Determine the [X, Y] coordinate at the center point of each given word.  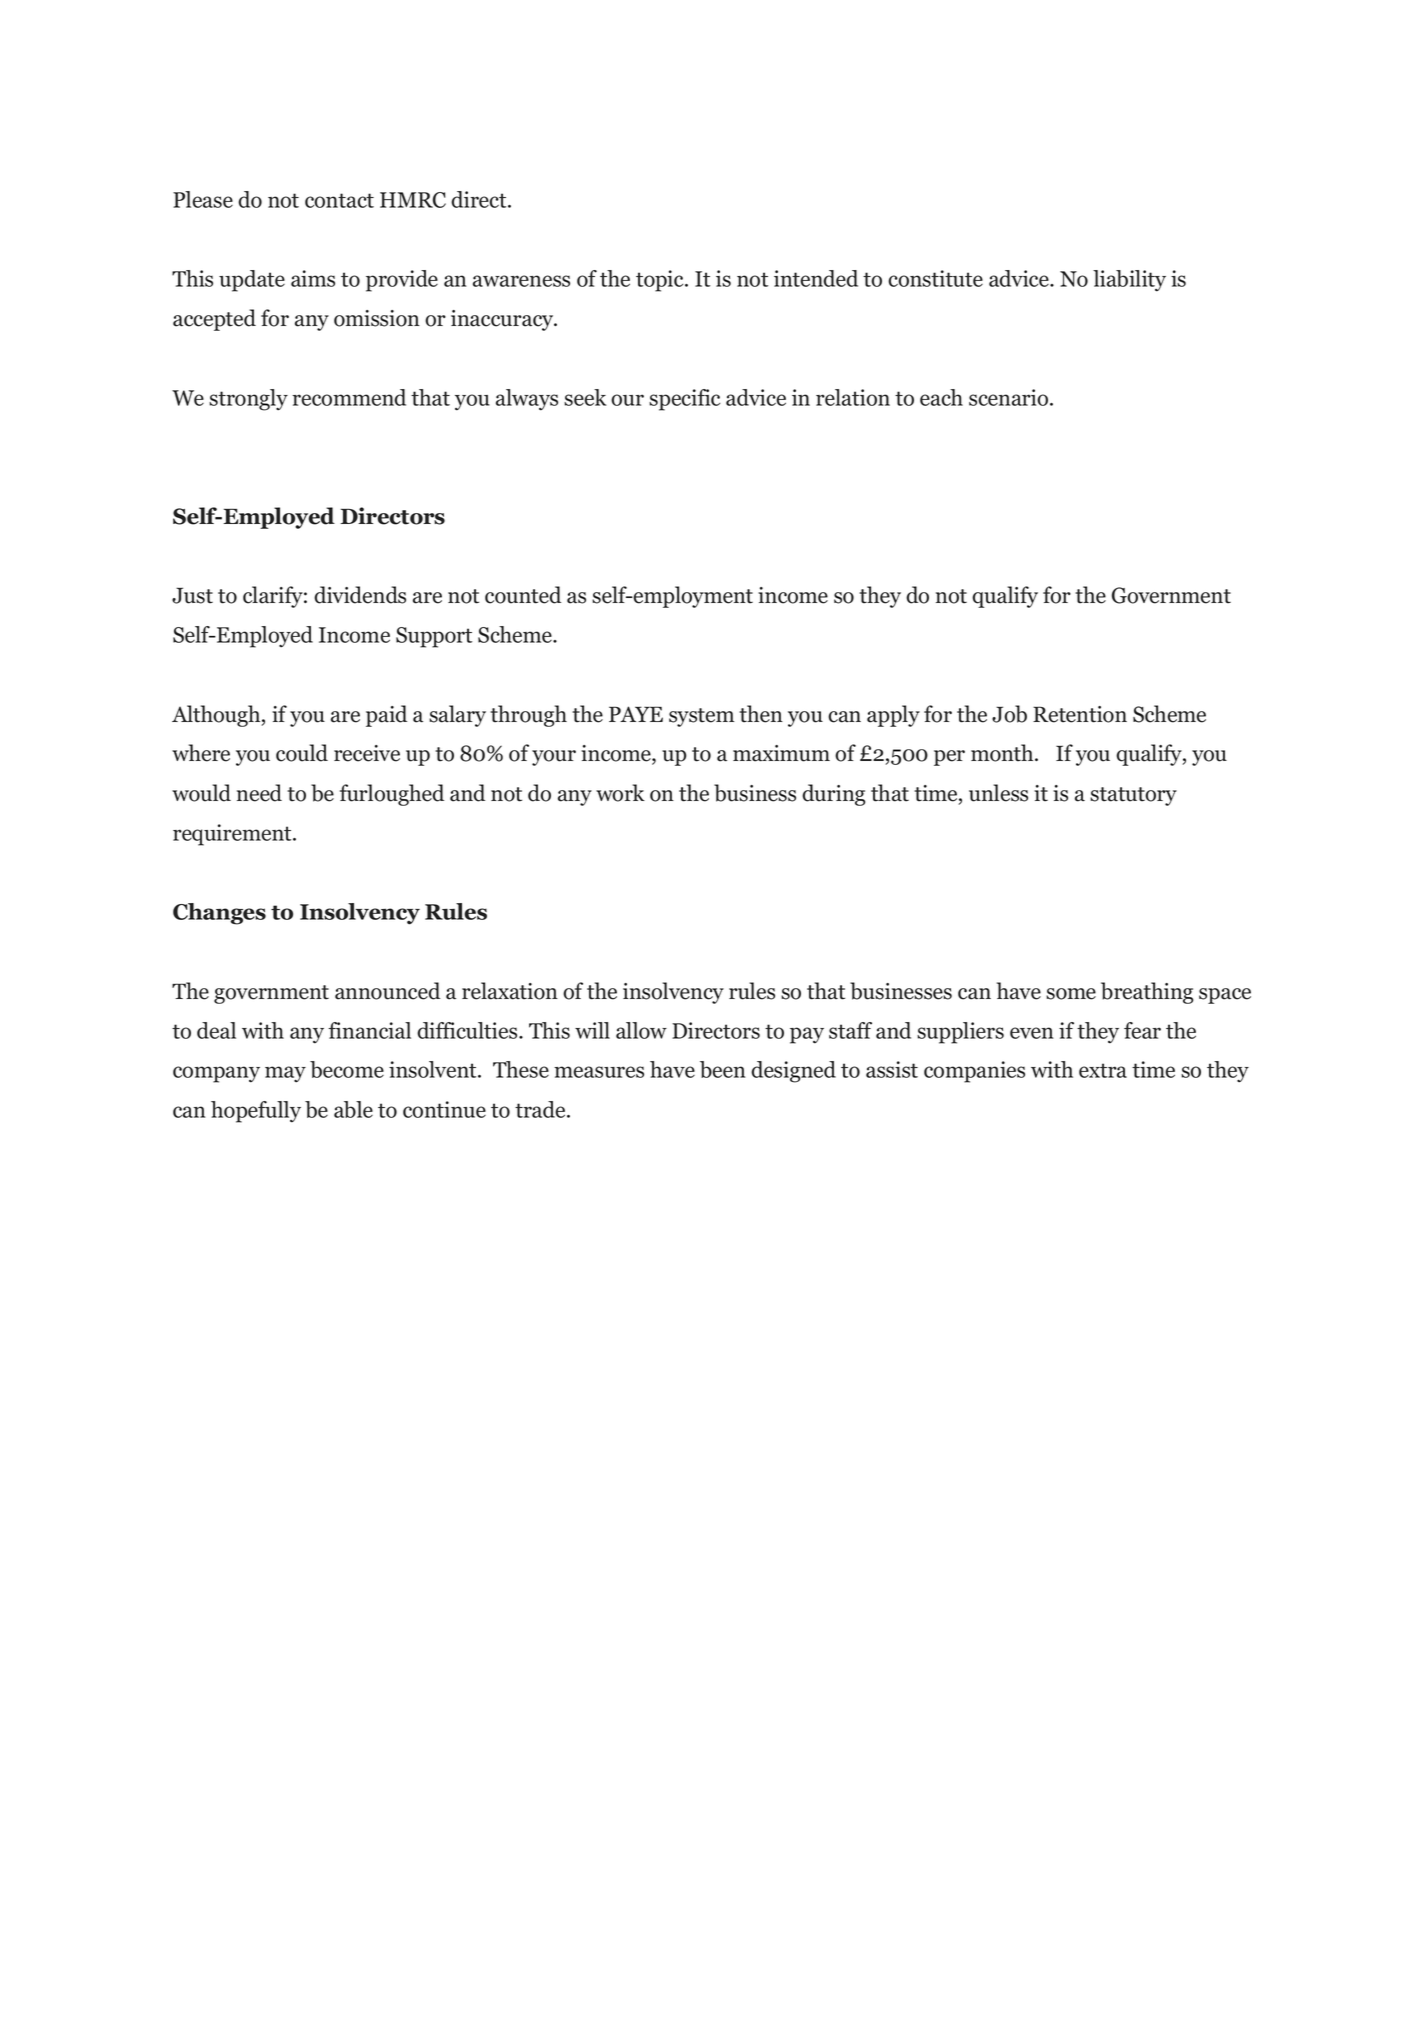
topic [661, 281]
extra [1103, 1070]
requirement [233, 835]
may [285, 1074]
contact [339, 200]
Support [434, 637]
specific [684, 400]
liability [1129, 281]
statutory [1133, 796]
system [701, 717]
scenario [1010, 397]
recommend [349, 397]
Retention [1080, 714]
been [722, 1069]
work [620, 793]
